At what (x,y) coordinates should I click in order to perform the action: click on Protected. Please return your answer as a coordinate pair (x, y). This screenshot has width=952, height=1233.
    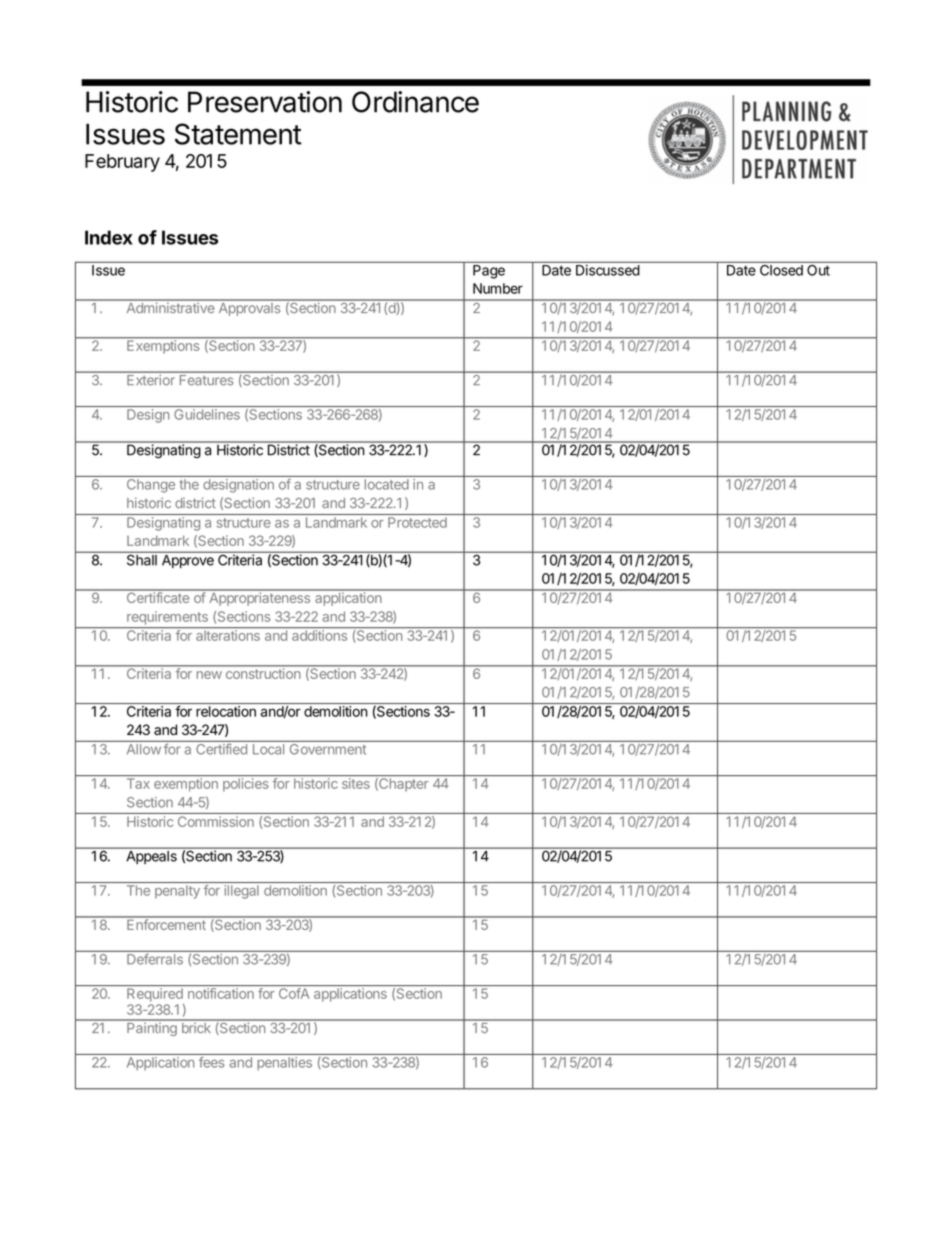
    Looking at the image, I should click on (417, 522).
